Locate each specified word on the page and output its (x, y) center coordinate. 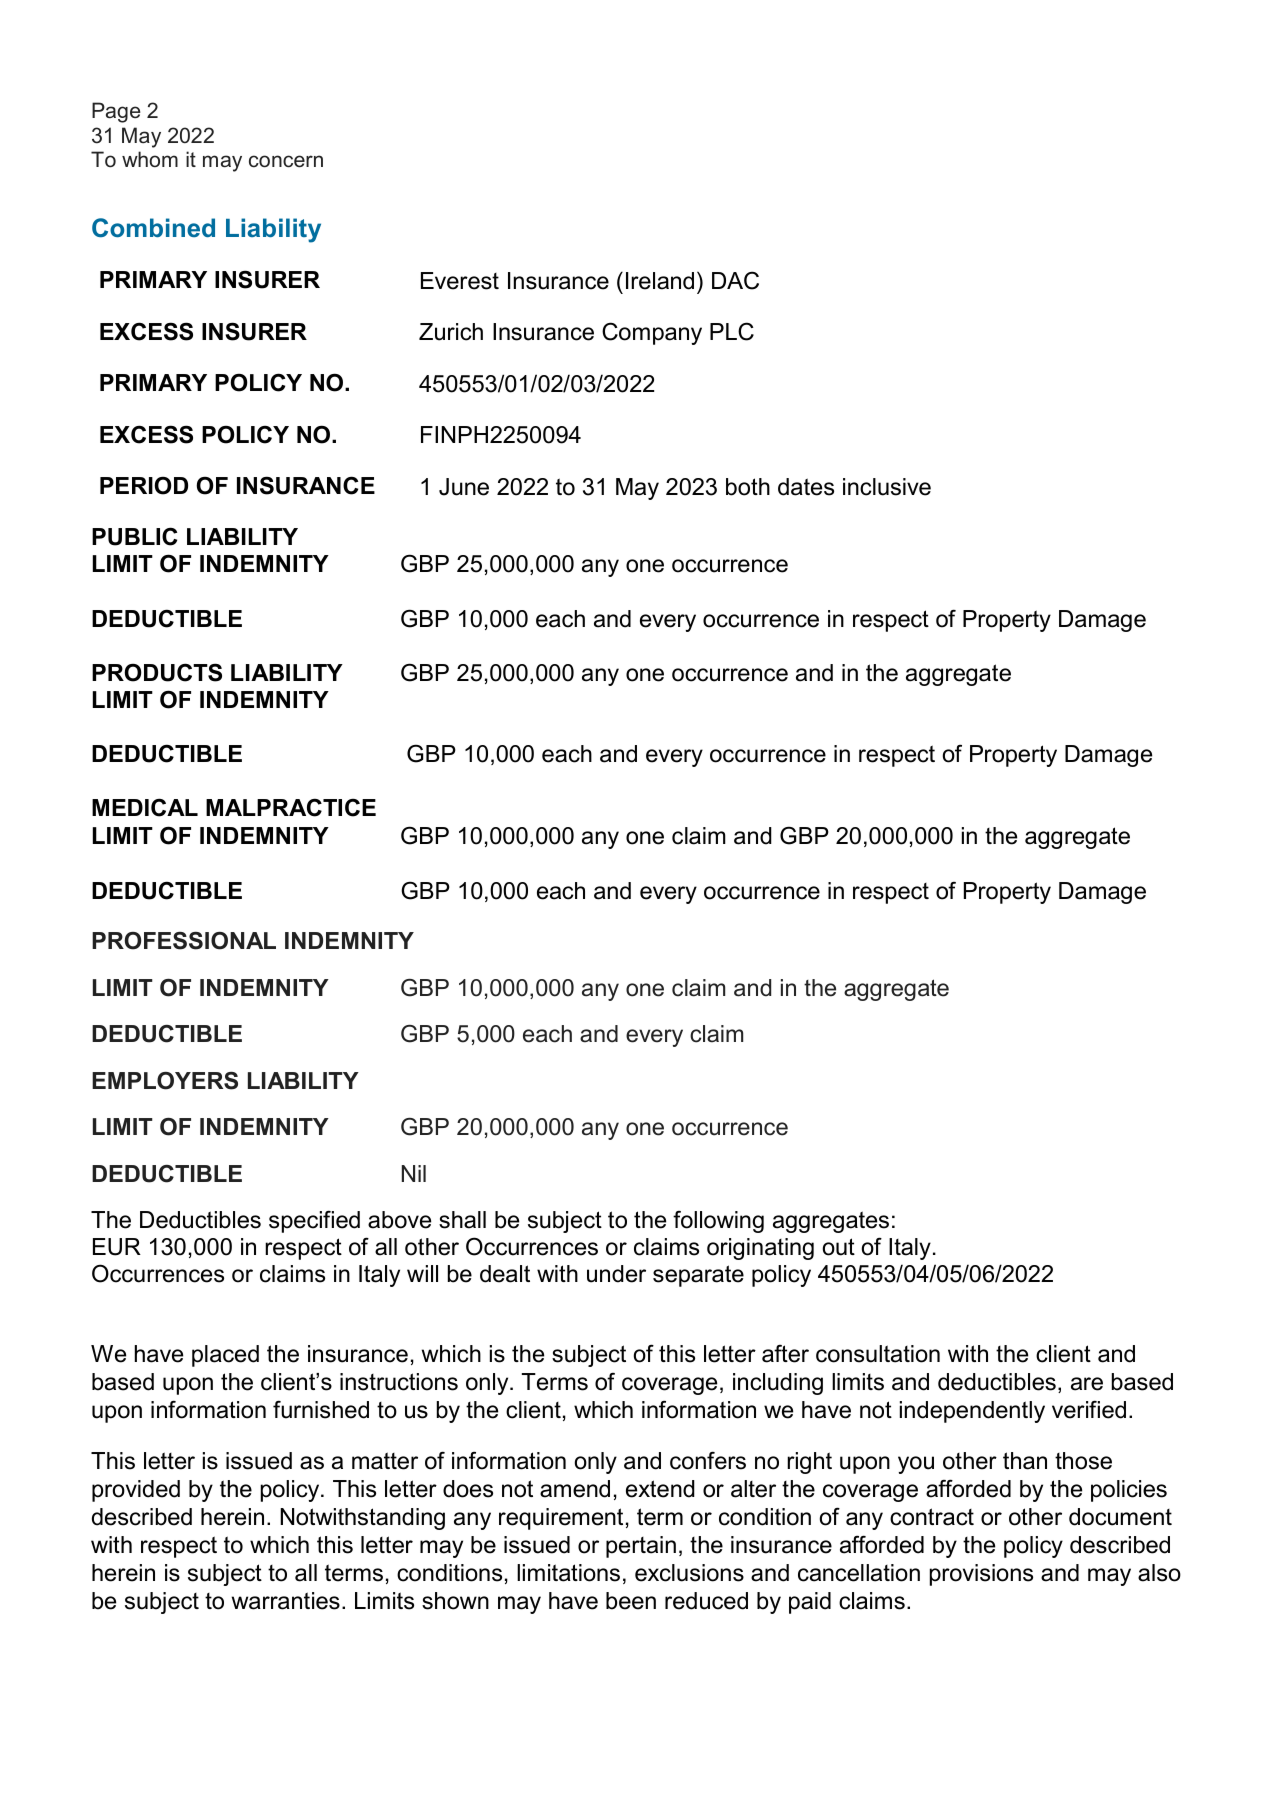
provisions (981, 1575)
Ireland (660, 281)
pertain (641, 1547)
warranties (286, 1601)
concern (286, 161)
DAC (735, 280)
